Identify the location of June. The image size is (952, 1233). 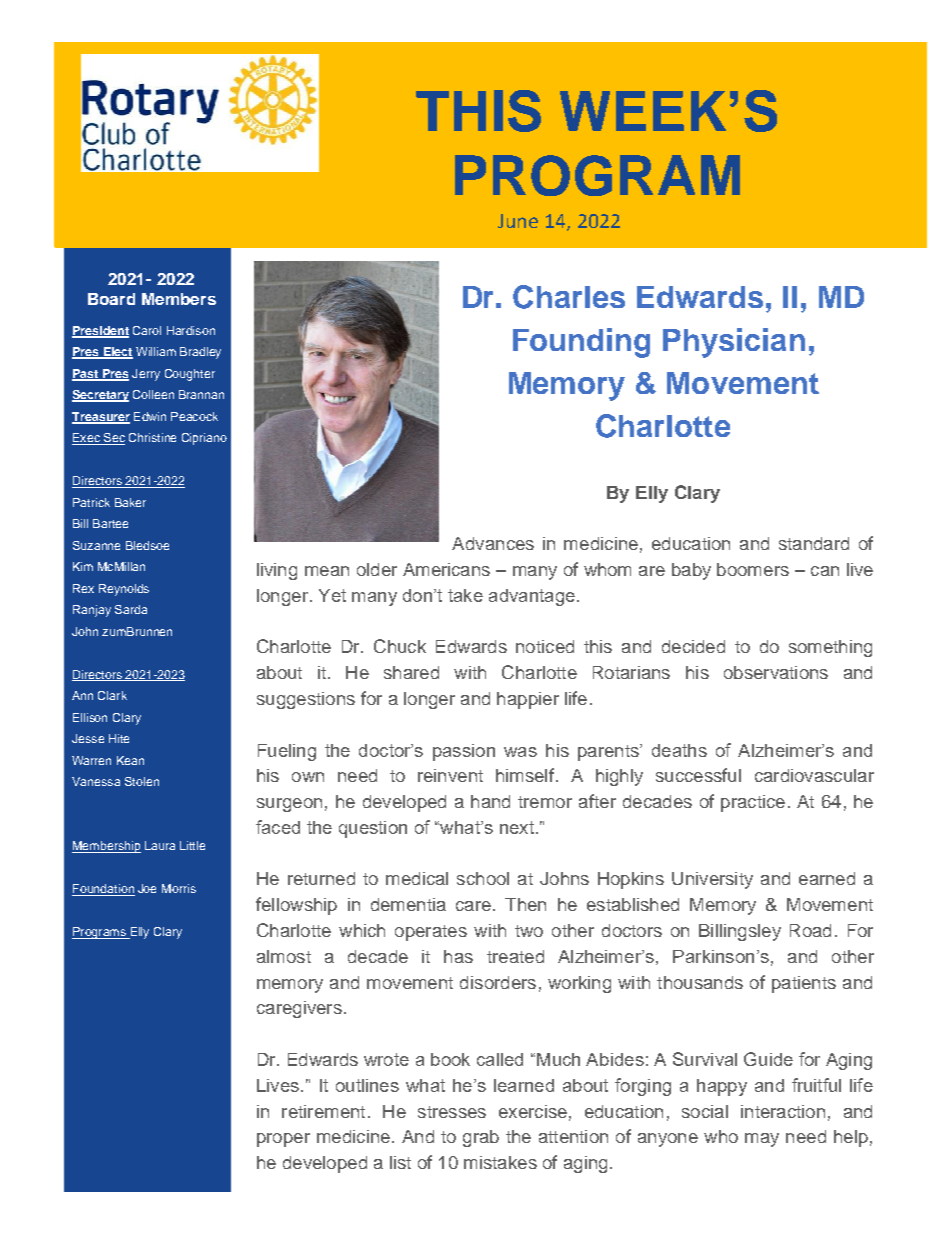
(518, 221).
